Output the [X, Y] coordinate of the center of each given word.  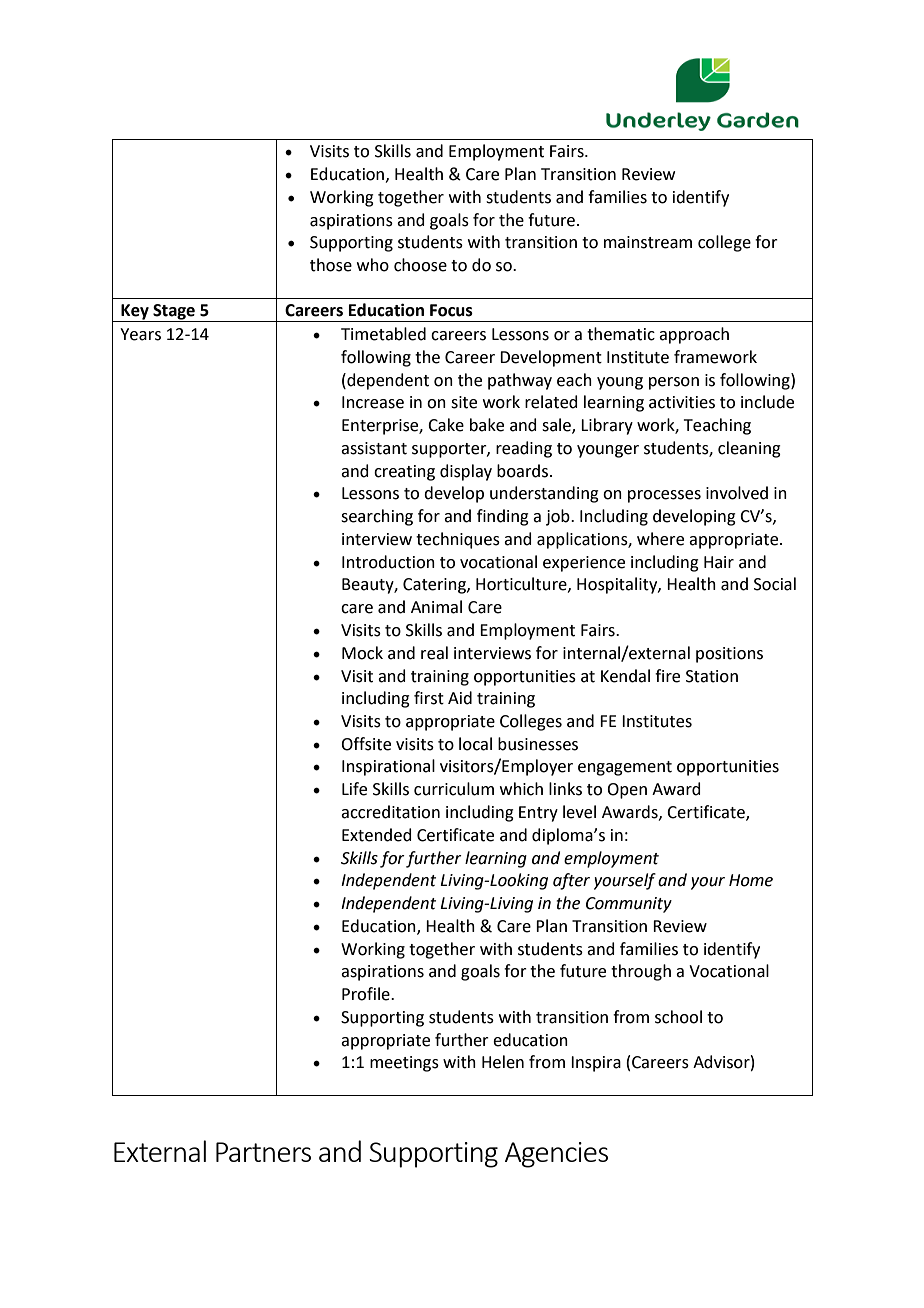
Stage [174, 313]
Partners [263, 1152]
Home [751, 880]
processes [664, 496]
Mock [362, 653]
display [466, 472]
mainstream [648, 242]
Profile [367, 994]
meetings [404, 1064]
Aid [460, 698]
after [571, 881]
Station [712, 676]
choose [420, 265]
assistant [374, 448]
